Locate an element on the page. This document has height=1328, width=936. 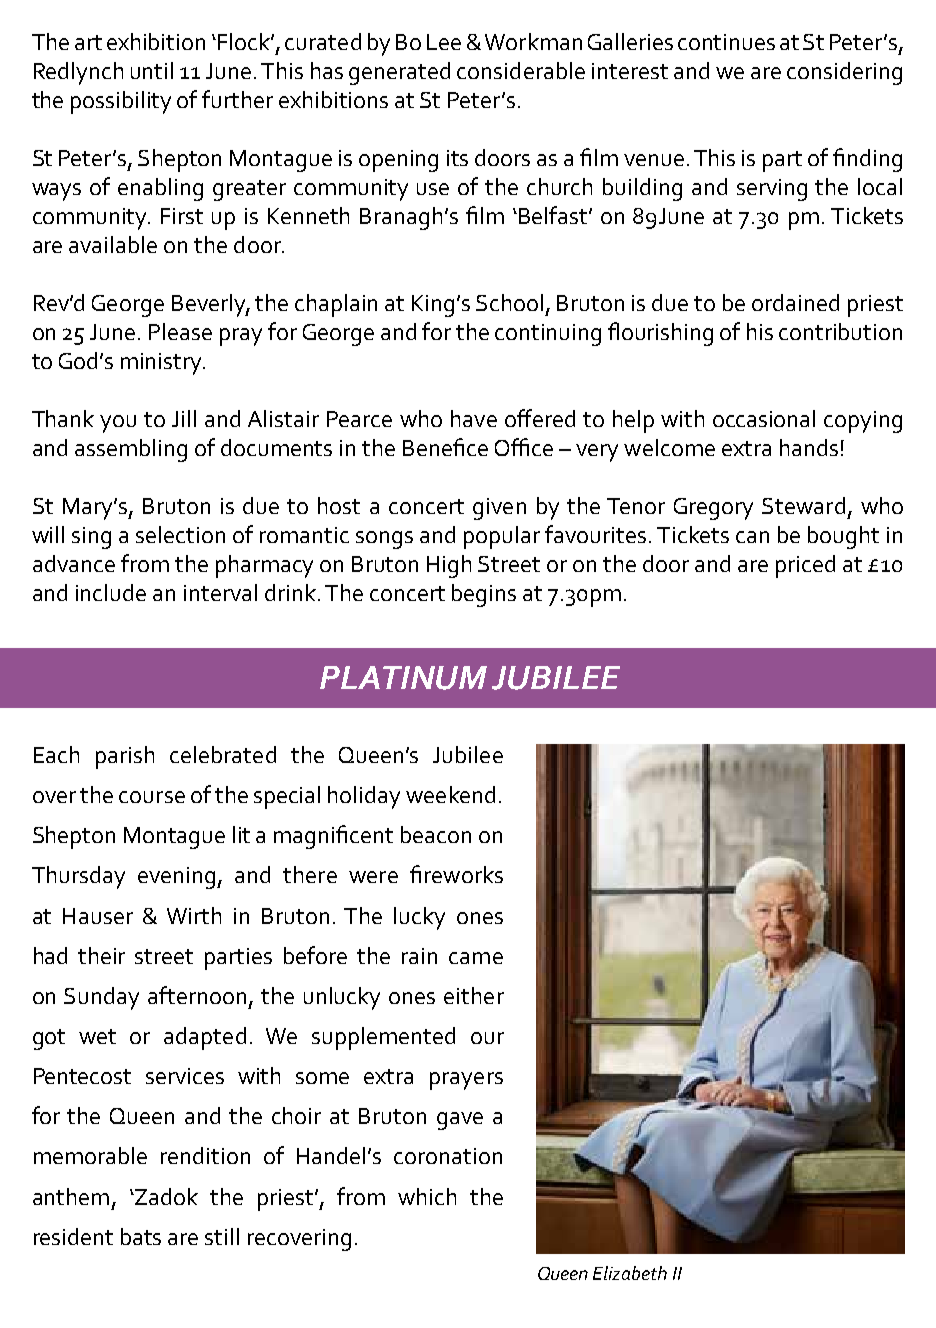
which is located at coordinates (427, 1196).
